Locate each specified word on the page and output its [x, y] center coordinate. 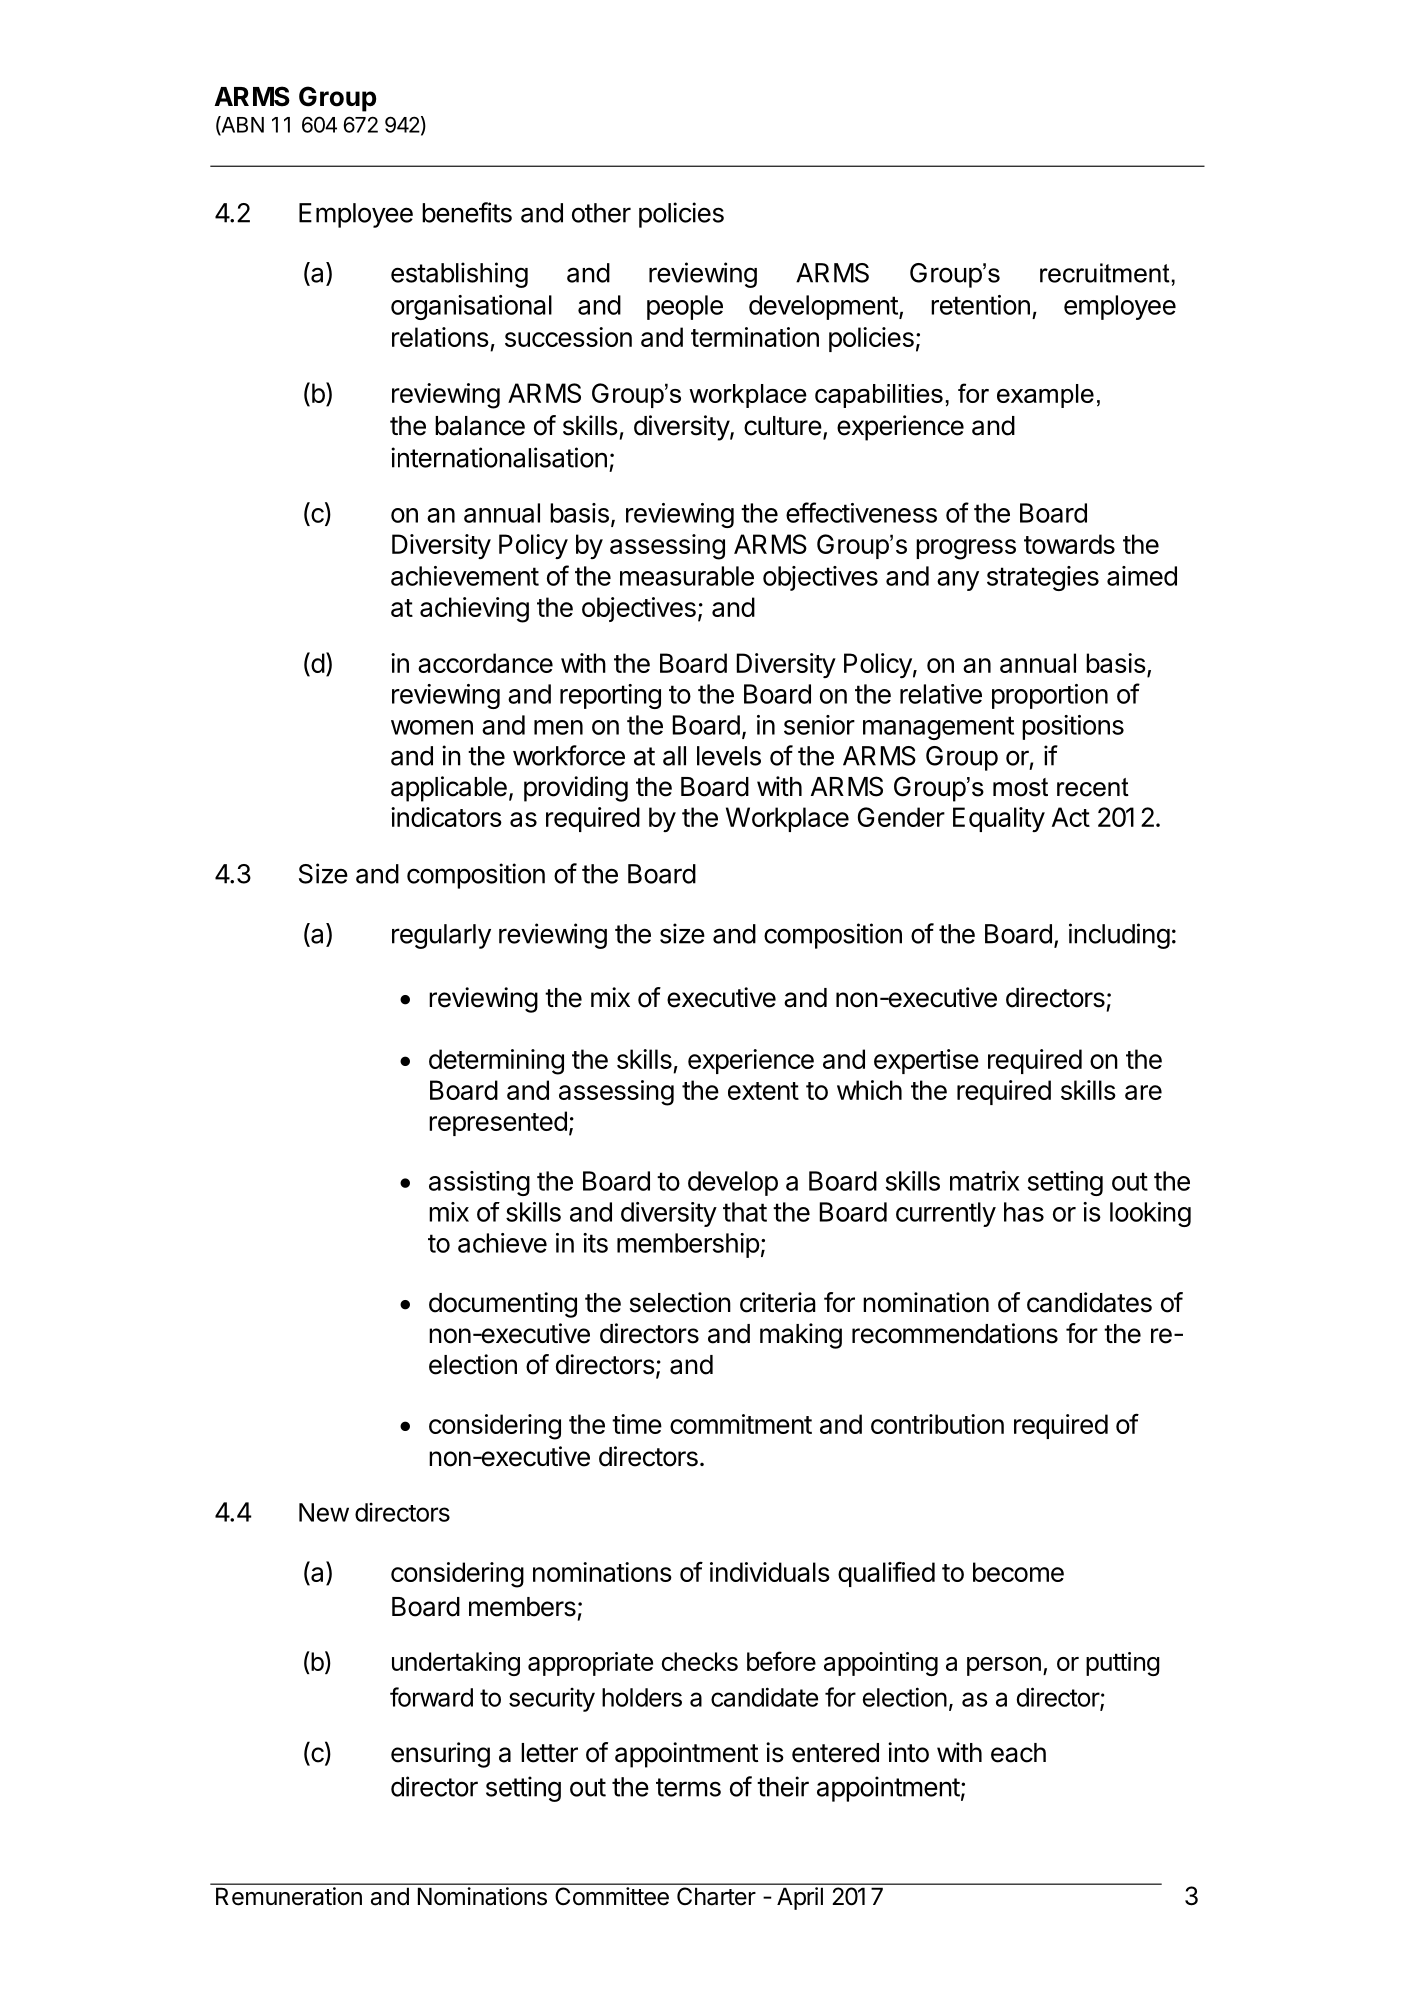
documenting [503, 1305]
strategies [1043, 578]
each [1018, 1753]
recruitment [1105, 273]
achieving [474, 610]
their [783, 1786]
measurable [687, 576]
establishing [459, 275]
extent [763, 1091]
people [685, 307]
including [1119, 936]
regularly [441, 936]
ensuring [440, 1755]
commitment [741, 1424]
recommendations [955, 1333]
